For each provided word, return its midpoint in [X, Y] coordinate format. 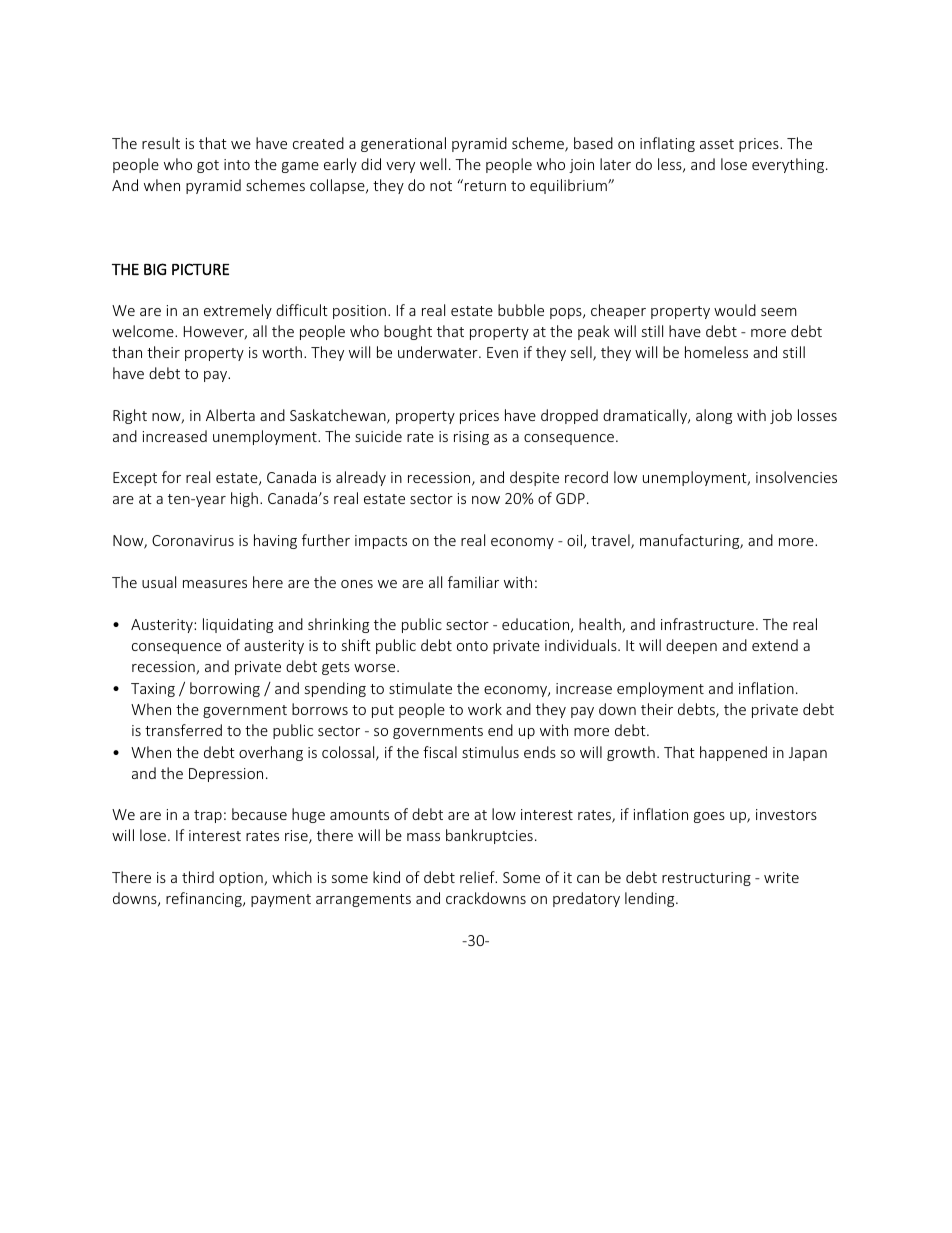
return [485, 186]
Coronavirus [193, 540]
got [208, 166]
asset [717, 144]
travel [611, 541]
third [198, 877]
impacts [381, 542]
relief [478, 877]
